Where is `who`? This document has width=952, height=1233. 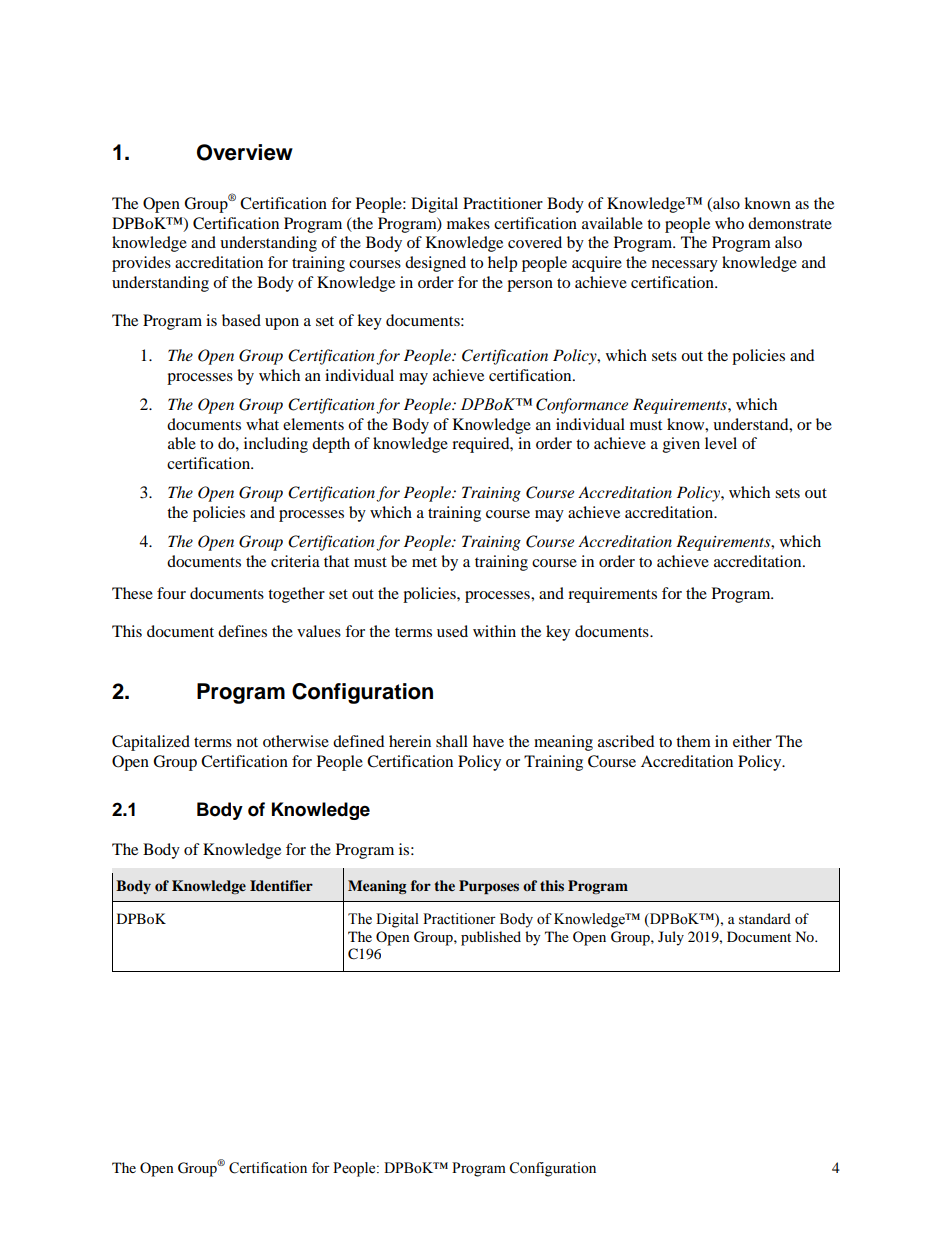
who is located at coordinates (729, 223).
